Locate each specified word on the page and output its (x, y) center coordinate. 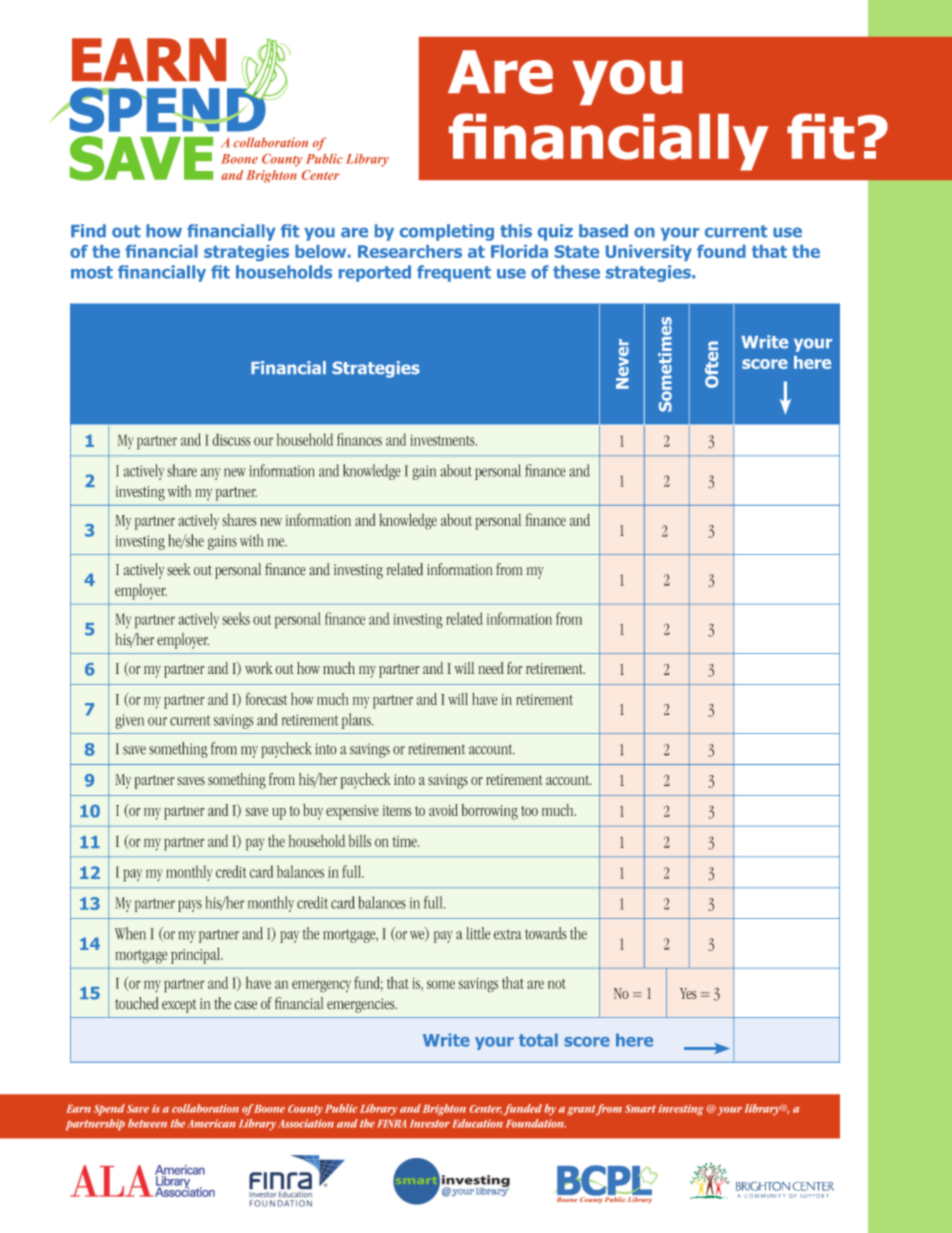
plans (357, 721)
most (92, 272)
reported (375, 273)
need (491, 668)
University (649, 253)
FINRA (391, 1124)
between (147, 1123)
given (130, 721)
